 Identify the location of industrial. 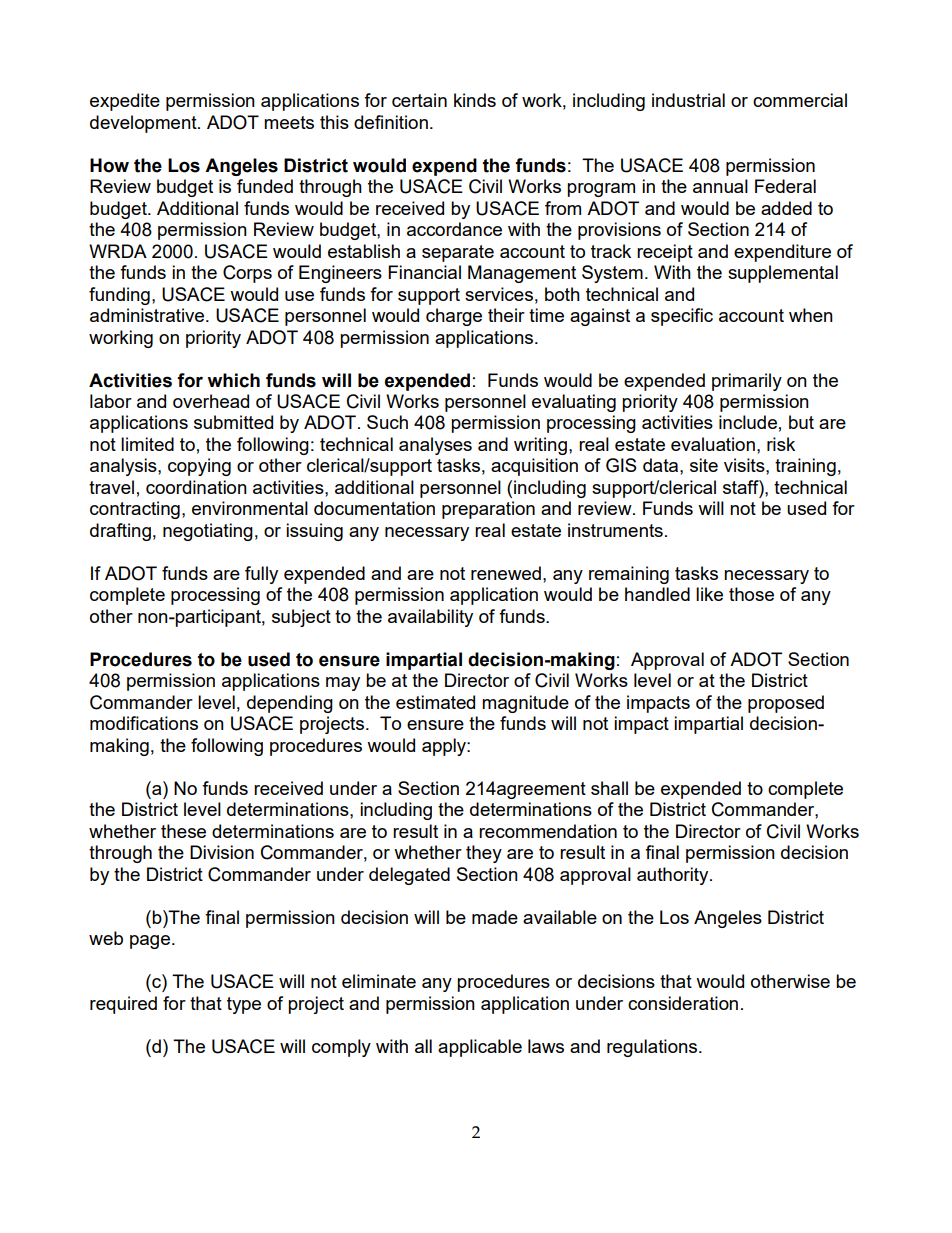
(688, 100).
